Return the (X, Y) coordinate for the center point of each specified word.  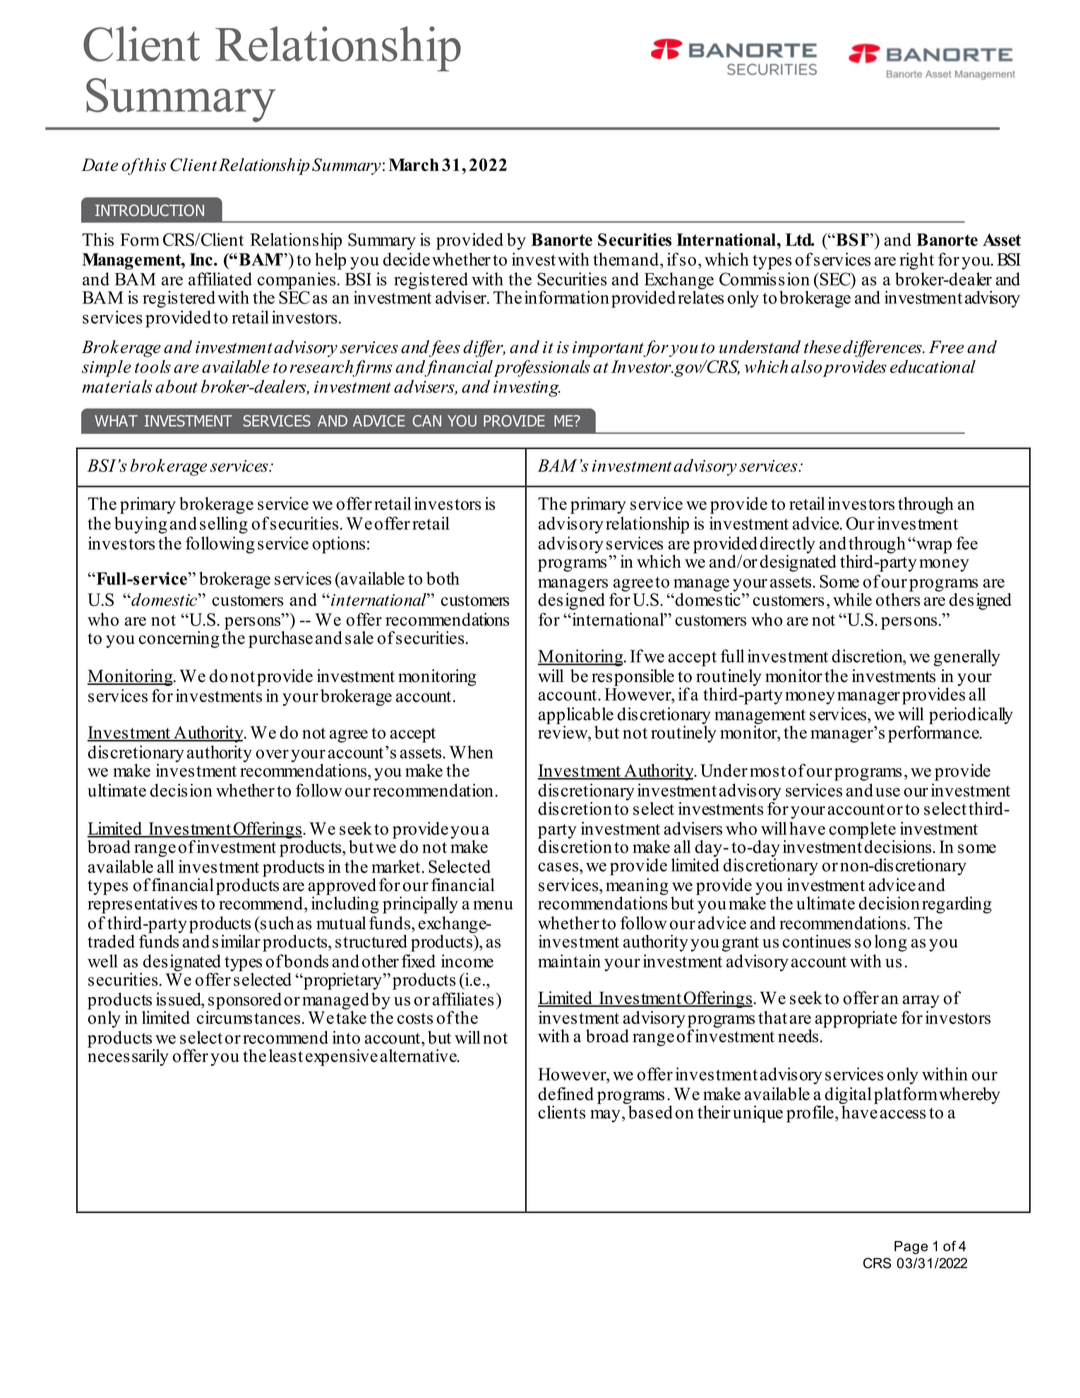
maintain (569, 961)
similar (236, 940)
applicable (576, 717)
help (330, 261)
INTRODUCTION (149, 210)
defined (566, 1094)
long (891, 943)
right (917, 261)
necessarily (128, 1056)
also (806, 366)
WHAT (116, 421)
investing (526, 389)
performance (934, 733)
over (272, 754)
